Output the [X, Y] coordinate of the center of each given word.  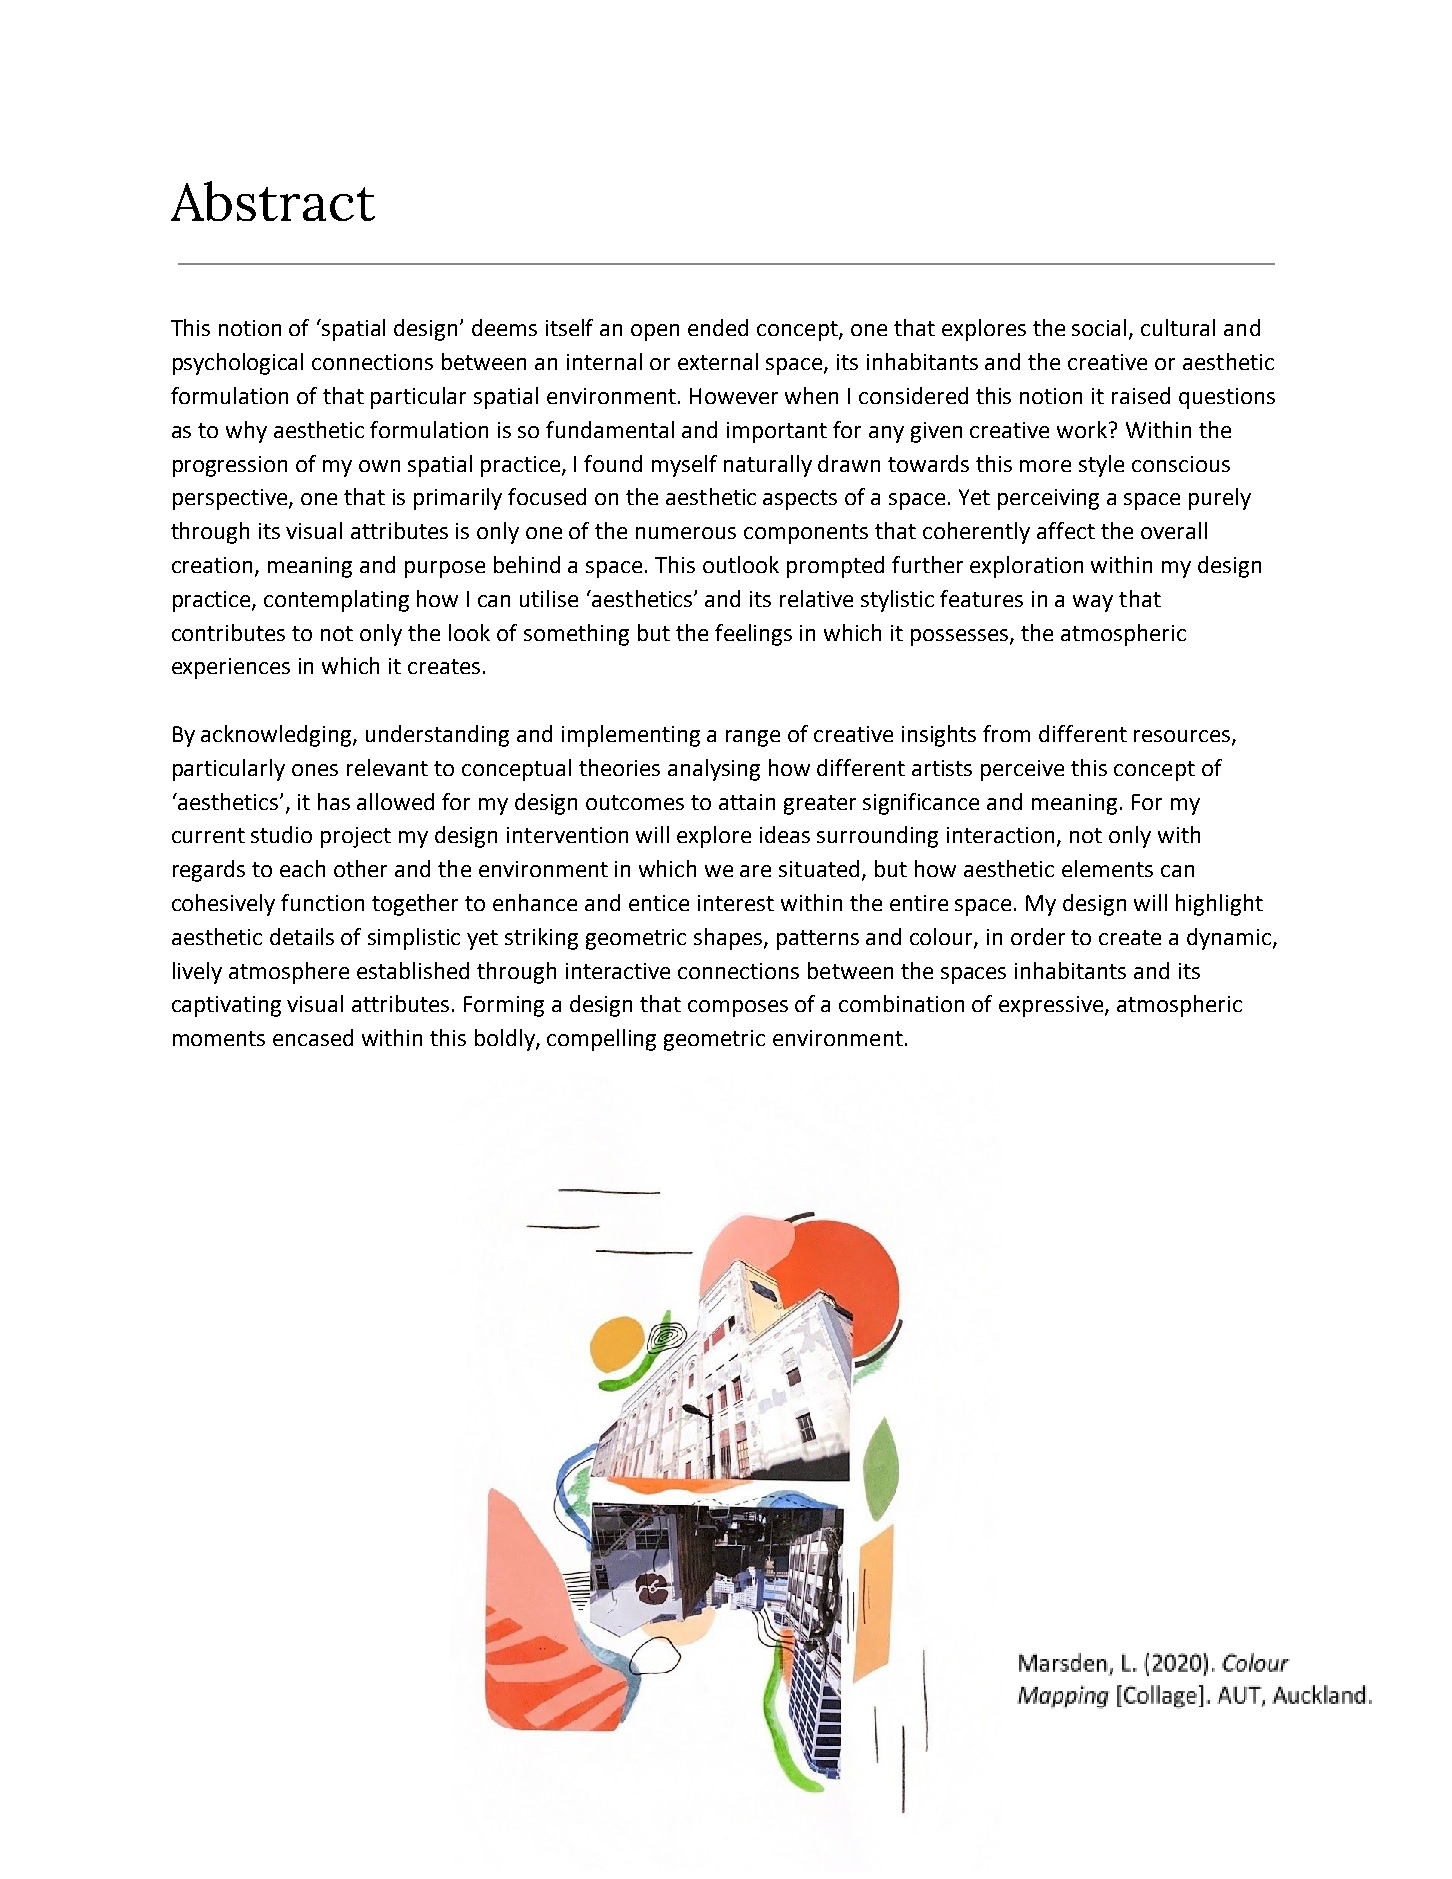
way [1093, 603]
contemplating [336, 601]
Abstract [273, 201]
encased [313, 1037]
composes [738, 1008]
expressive [1052, 1006]
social [1101, 329]
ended [718, 327]
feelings [753, 635]
